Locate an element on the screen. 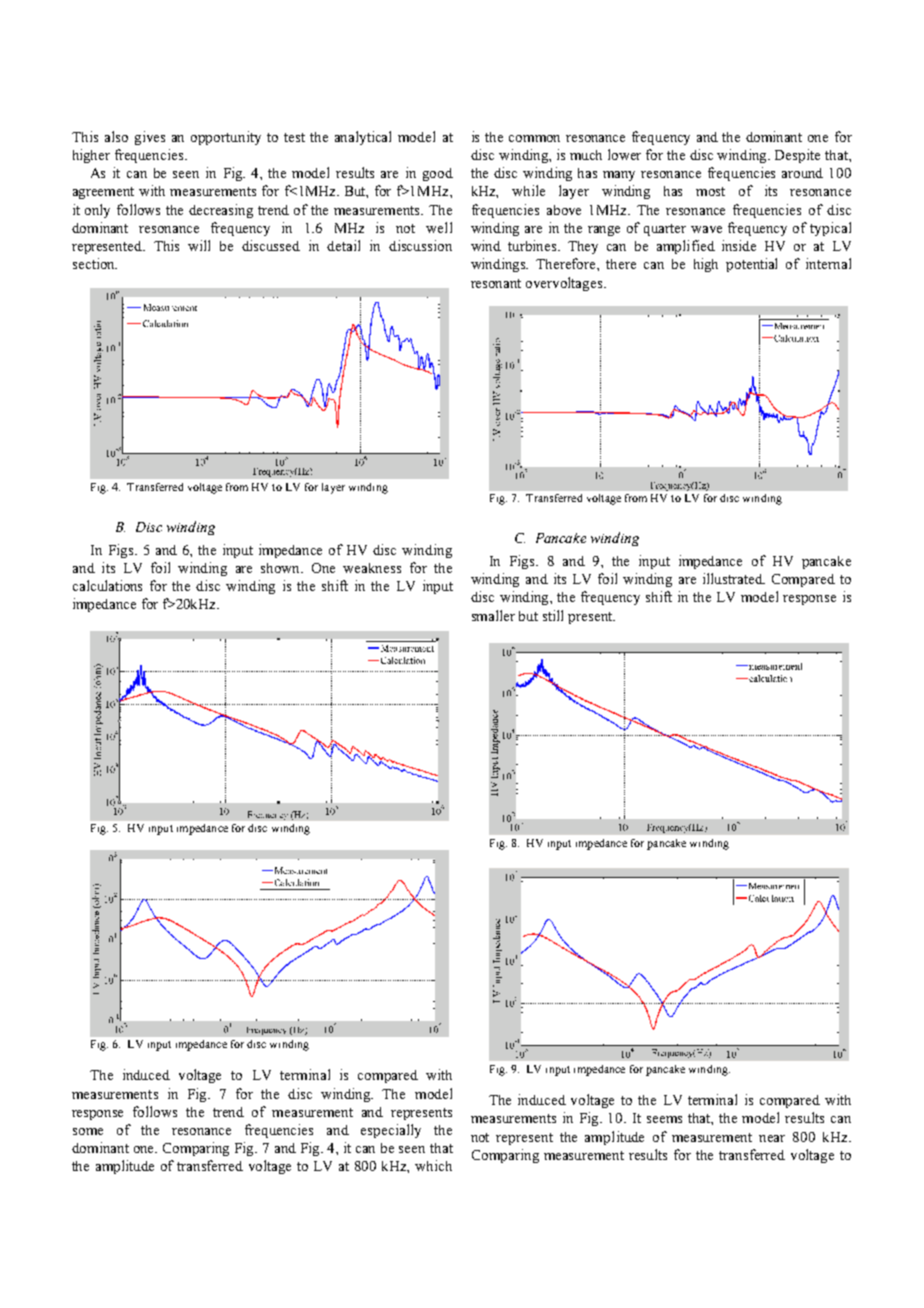 The image size is (924, 1308). some is located at coordinates (88, 1131).
